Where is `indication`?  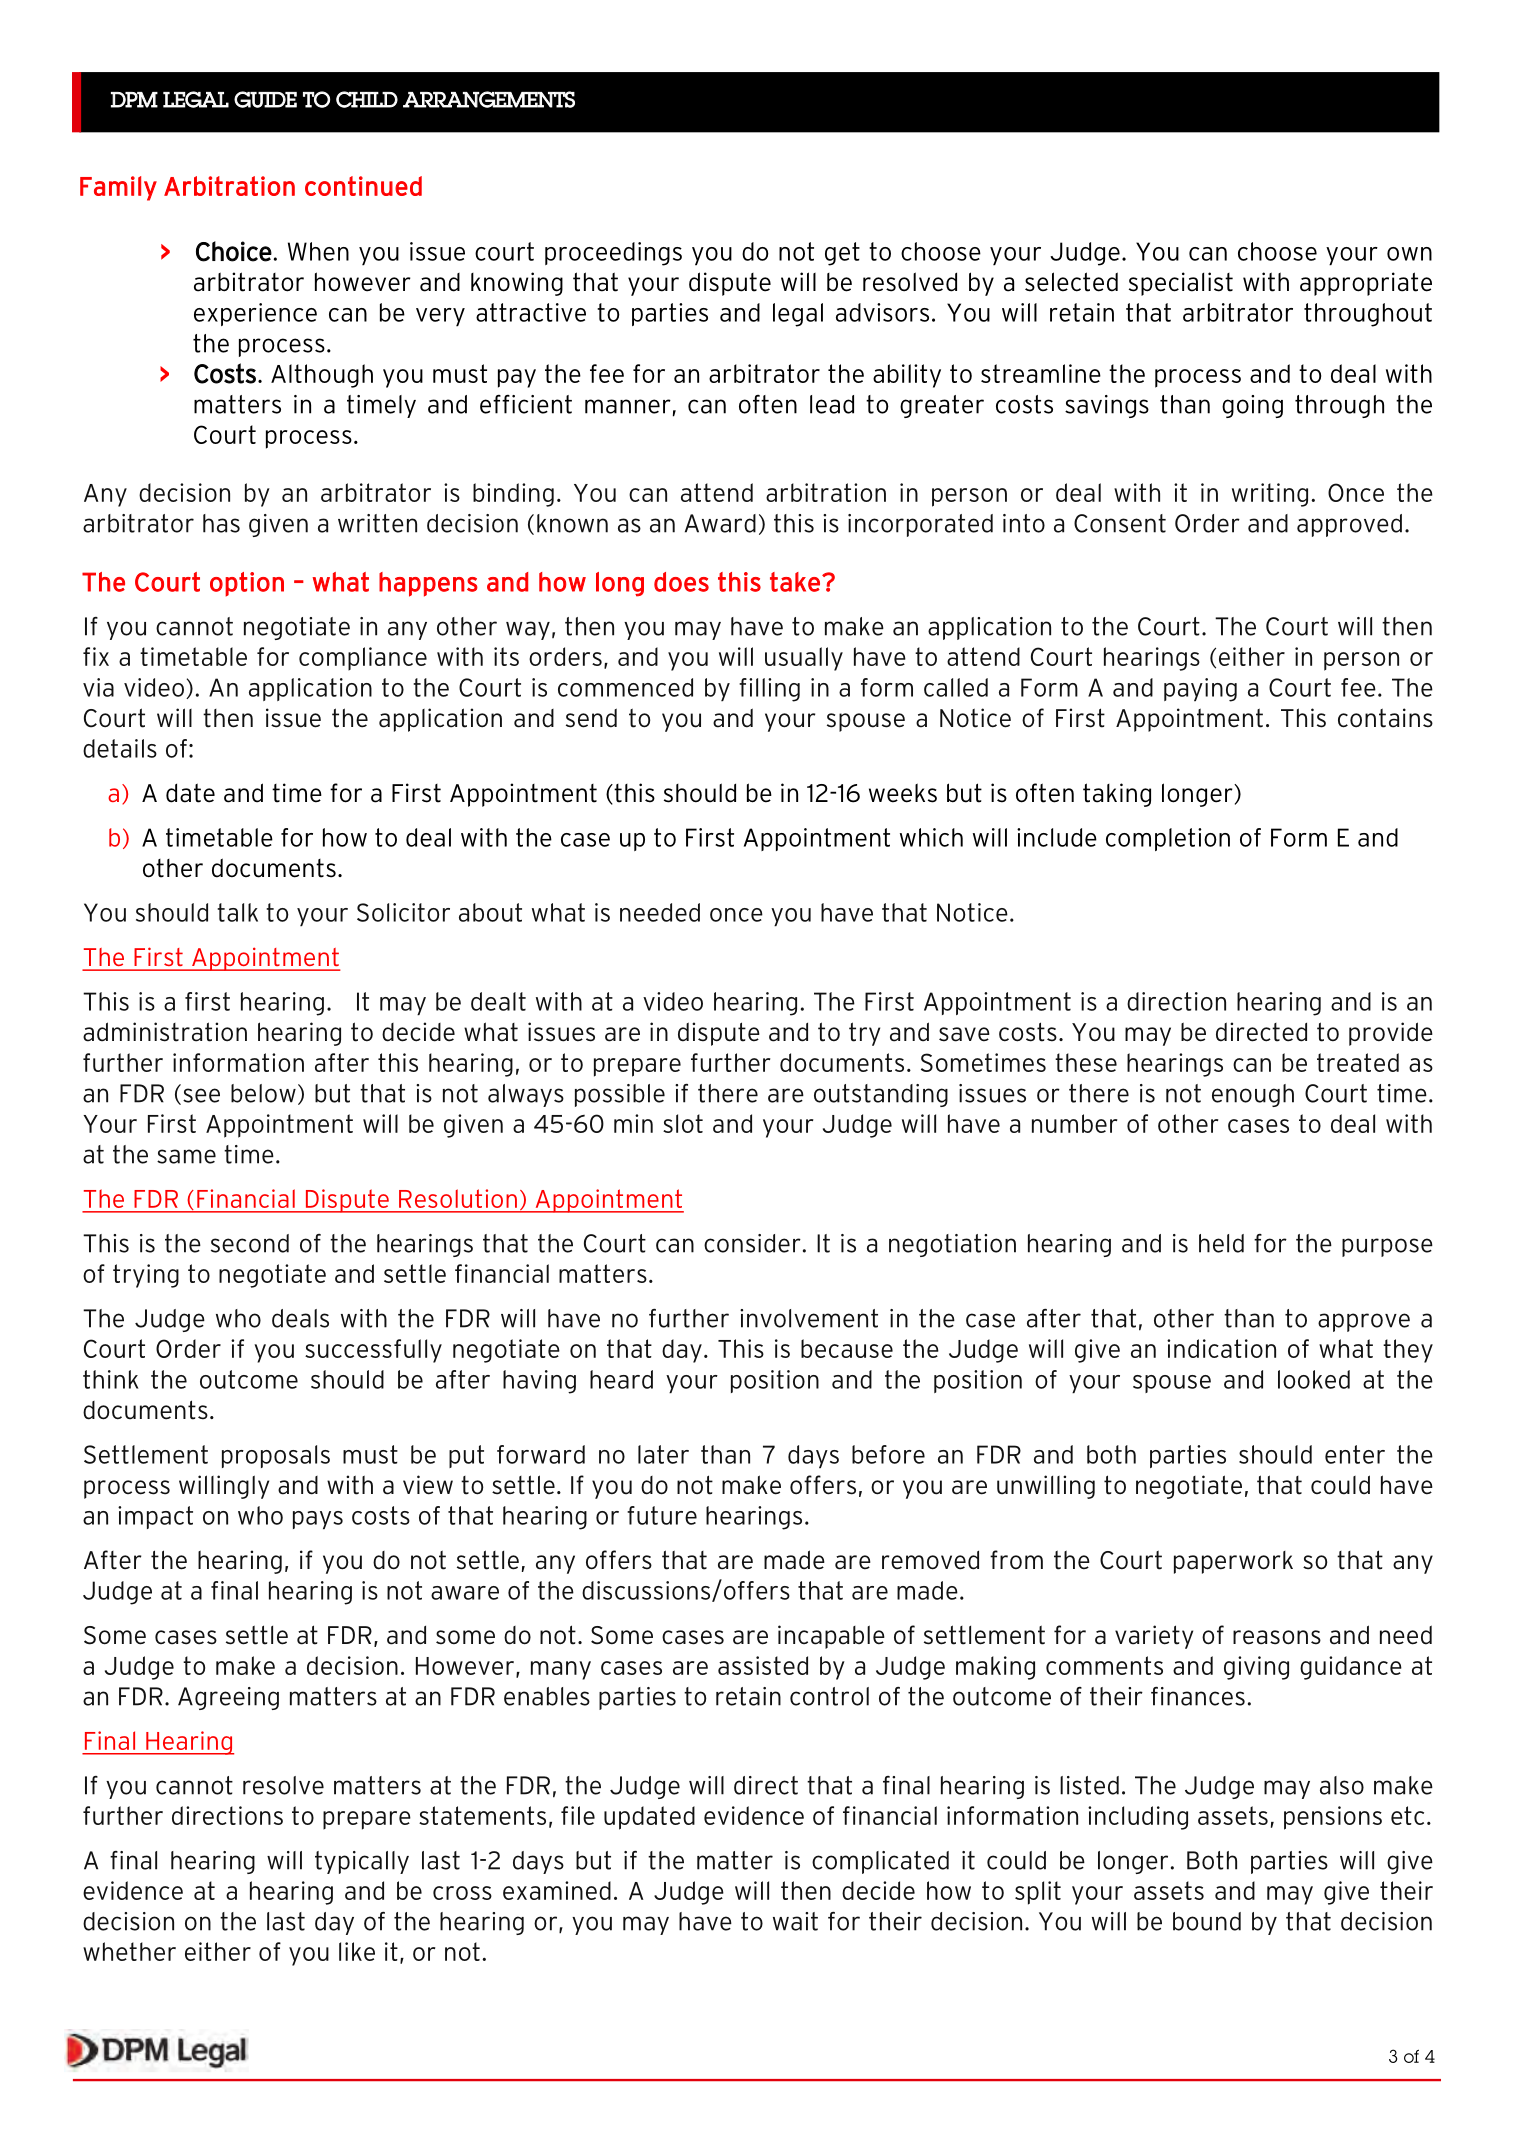
indication is located at coordinates (1221, 1348).
